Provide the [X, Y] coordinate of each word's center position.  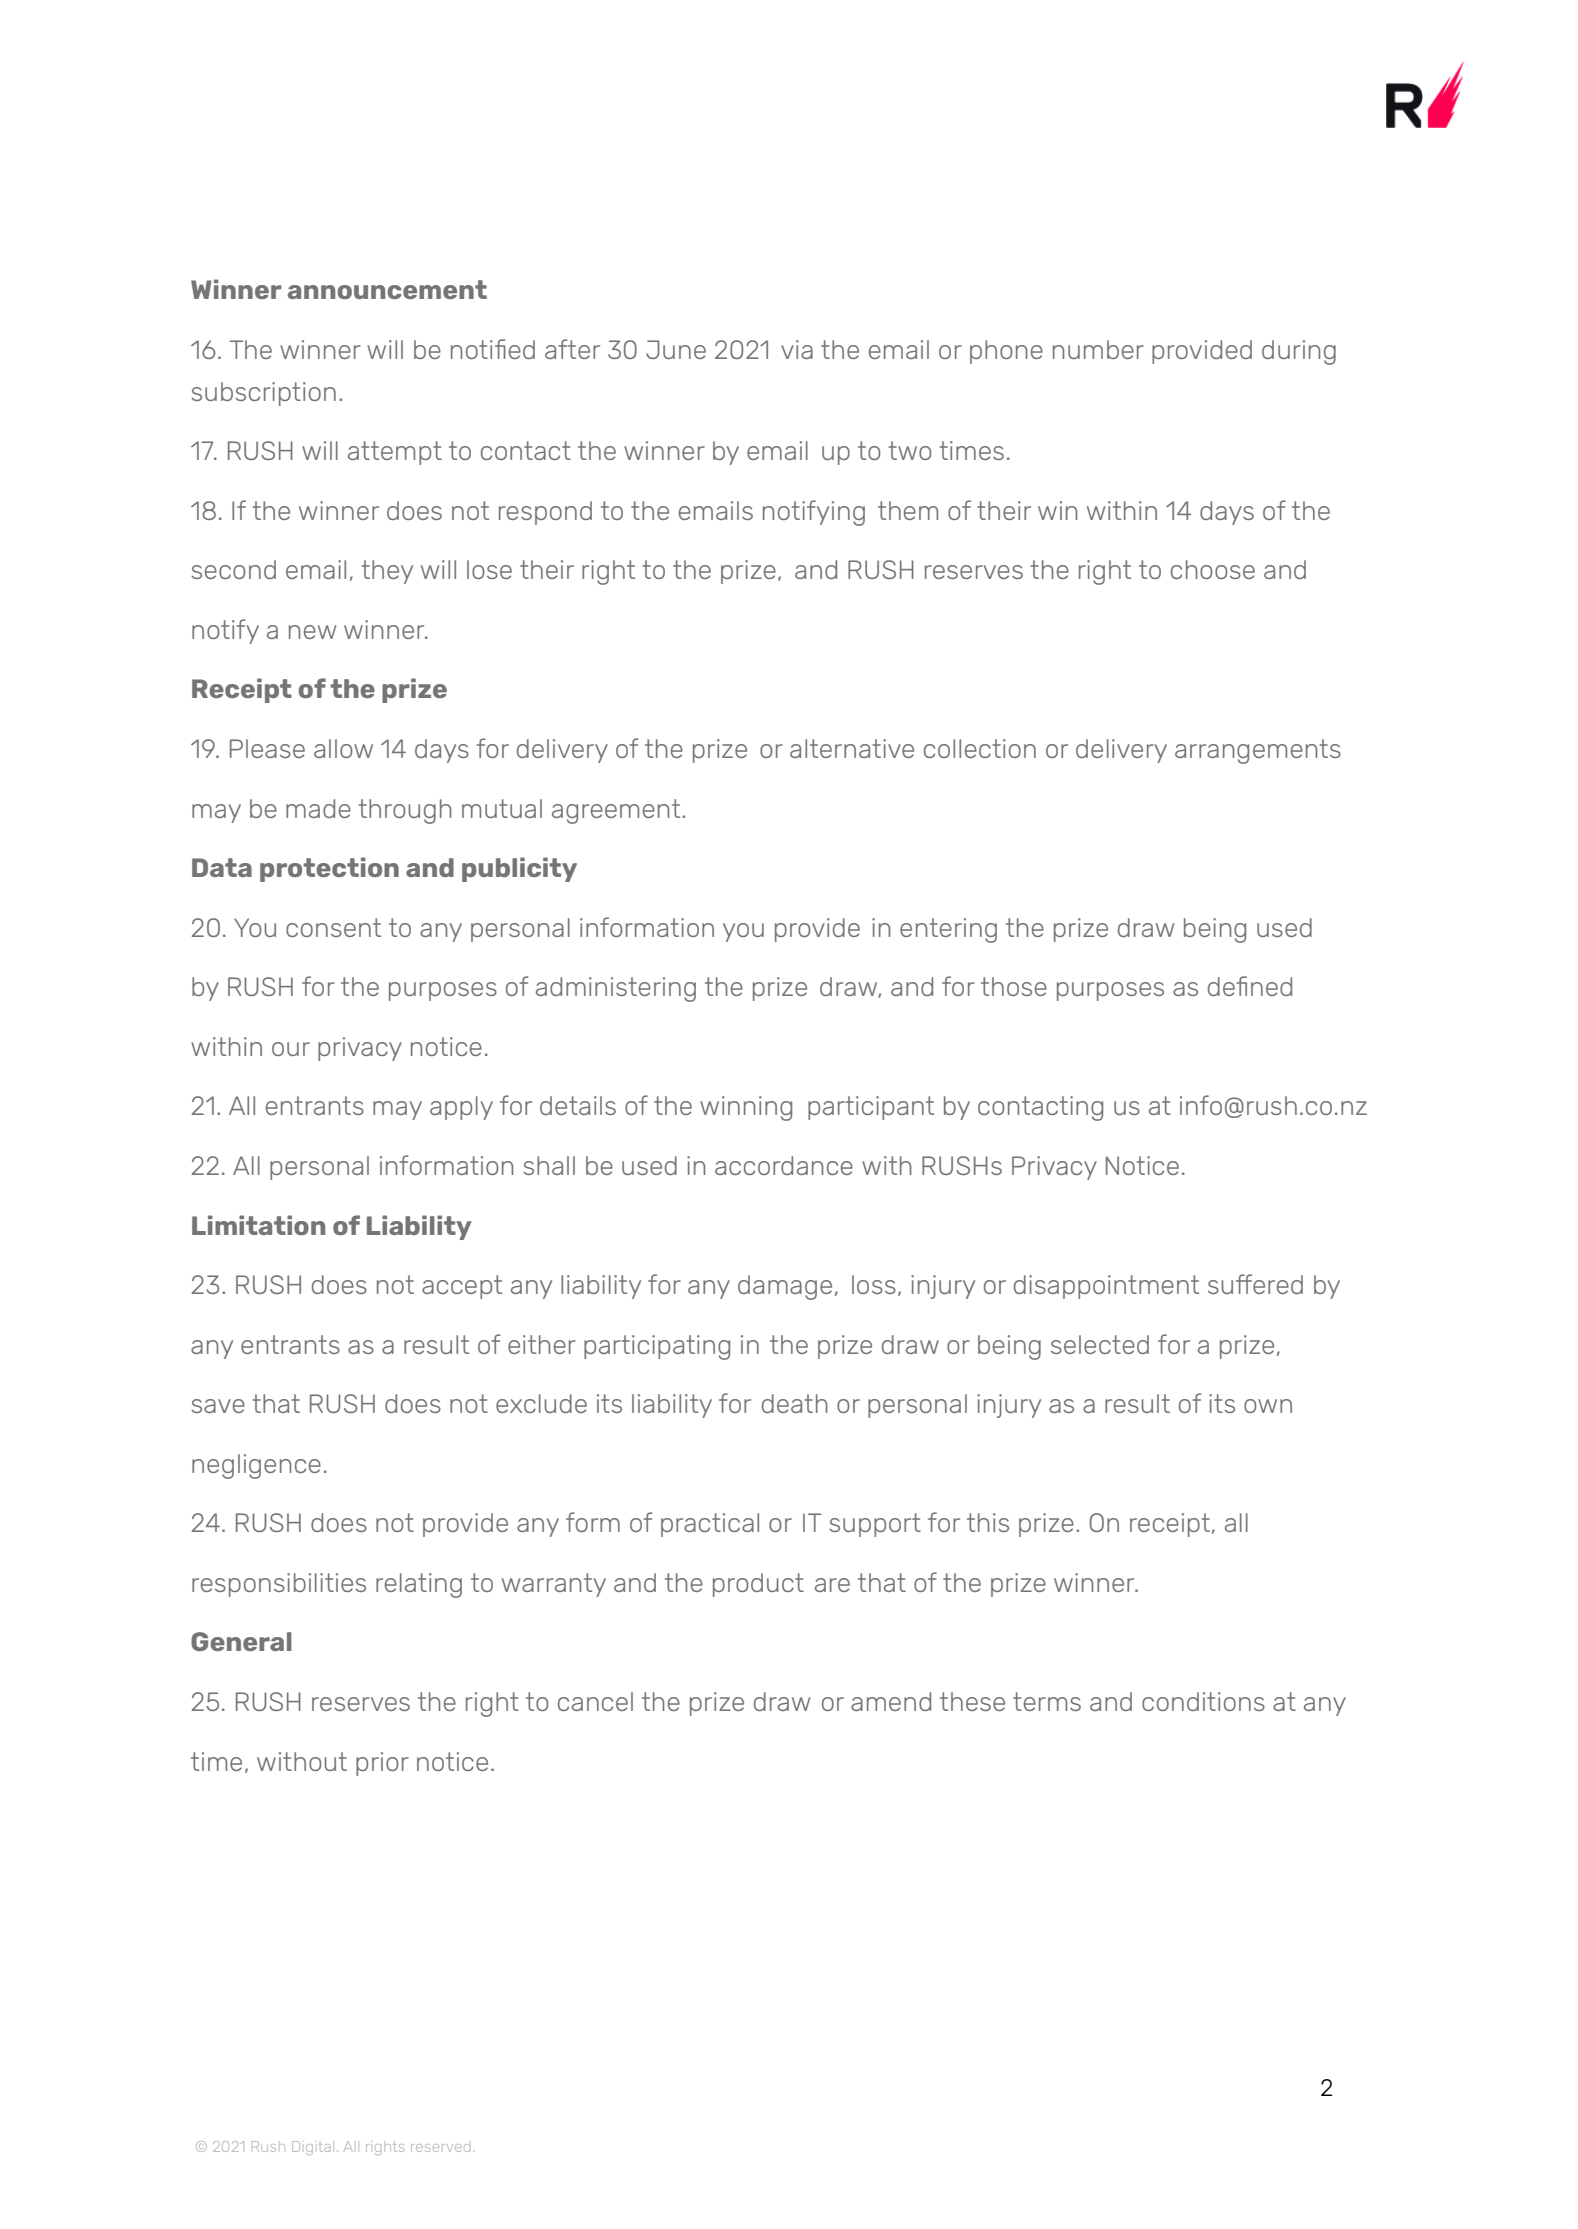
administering [616, 989]
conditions [1203, 1701]
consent [333, 927]
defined [1250, 986]
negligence [256, 1466]
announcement [387, 289]
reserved [440, 2148]
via [797, 349]
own [1268, 1406]
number [1098, 349]
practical [710, 1525]
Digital [311, 2148]
